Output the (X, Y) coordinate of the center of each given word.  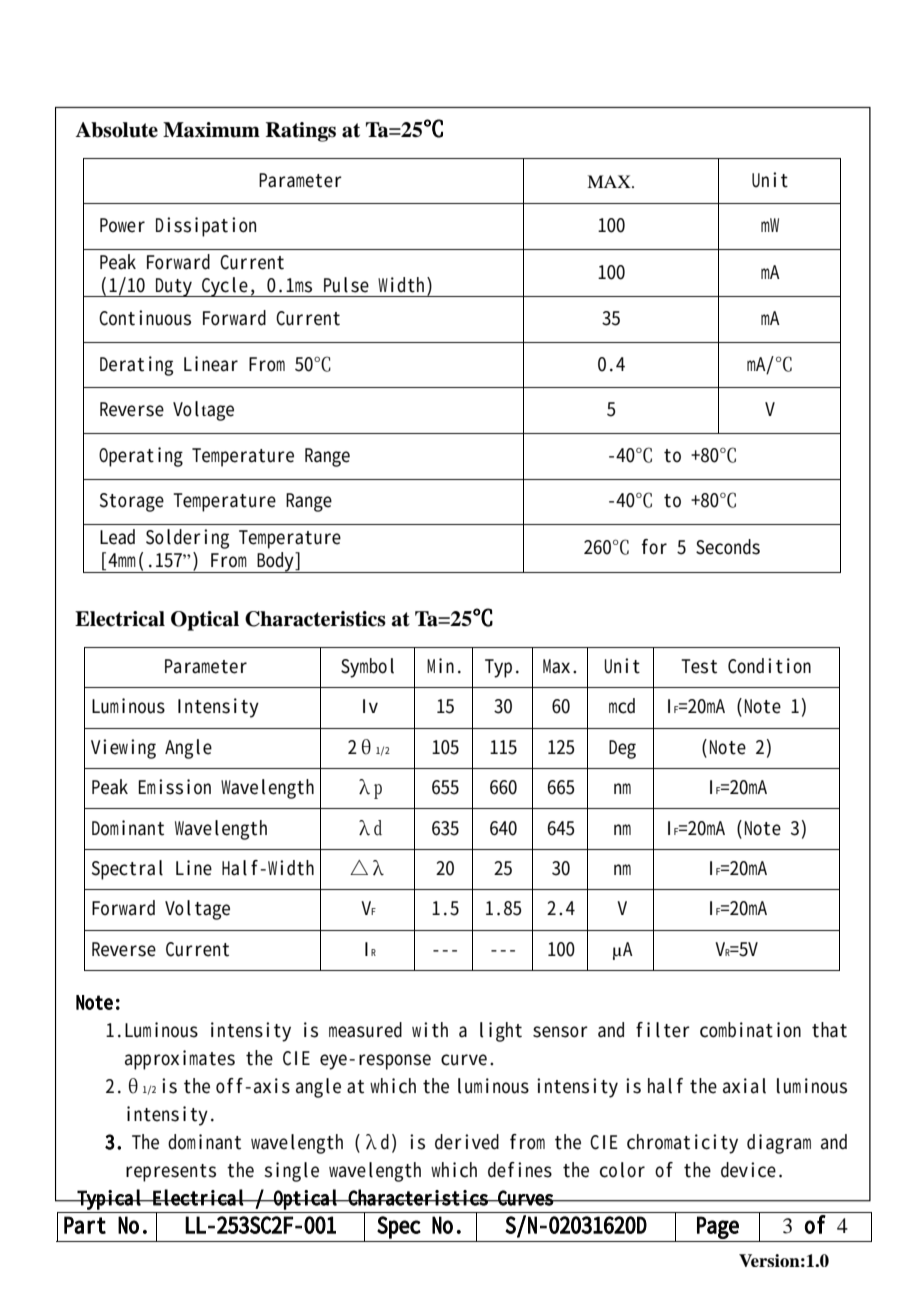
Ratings (301, 132)
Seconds (728, 547)
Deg (622, 749)
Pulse (346, 285)
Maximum (211, 130)
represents (171, 1173)
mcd (622, 706)
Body (276, 562)
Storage (132, 502)
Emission (174, 787)
